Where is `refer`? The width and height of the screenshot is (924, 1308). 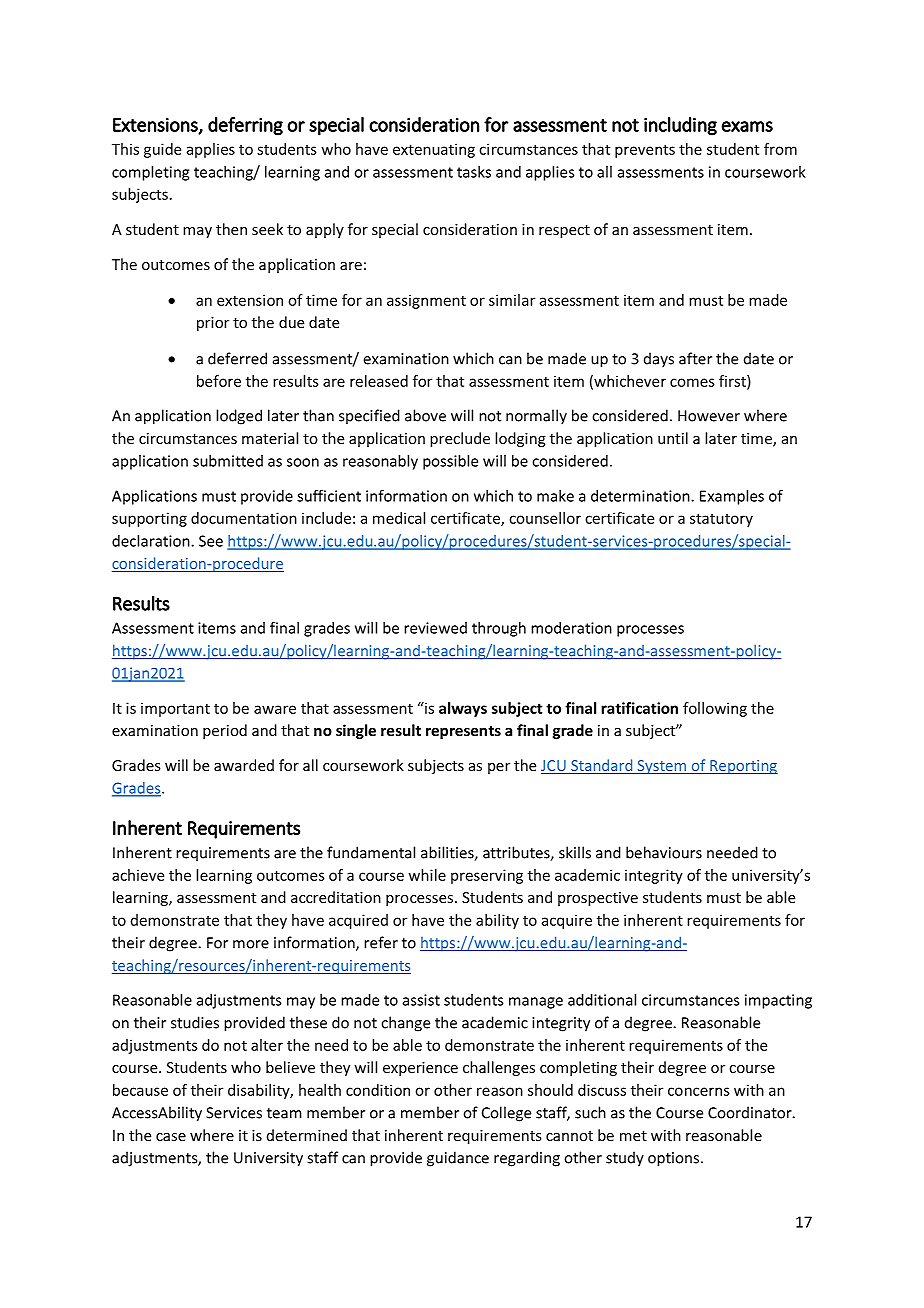
refer is located at coordinates (381, 942).
